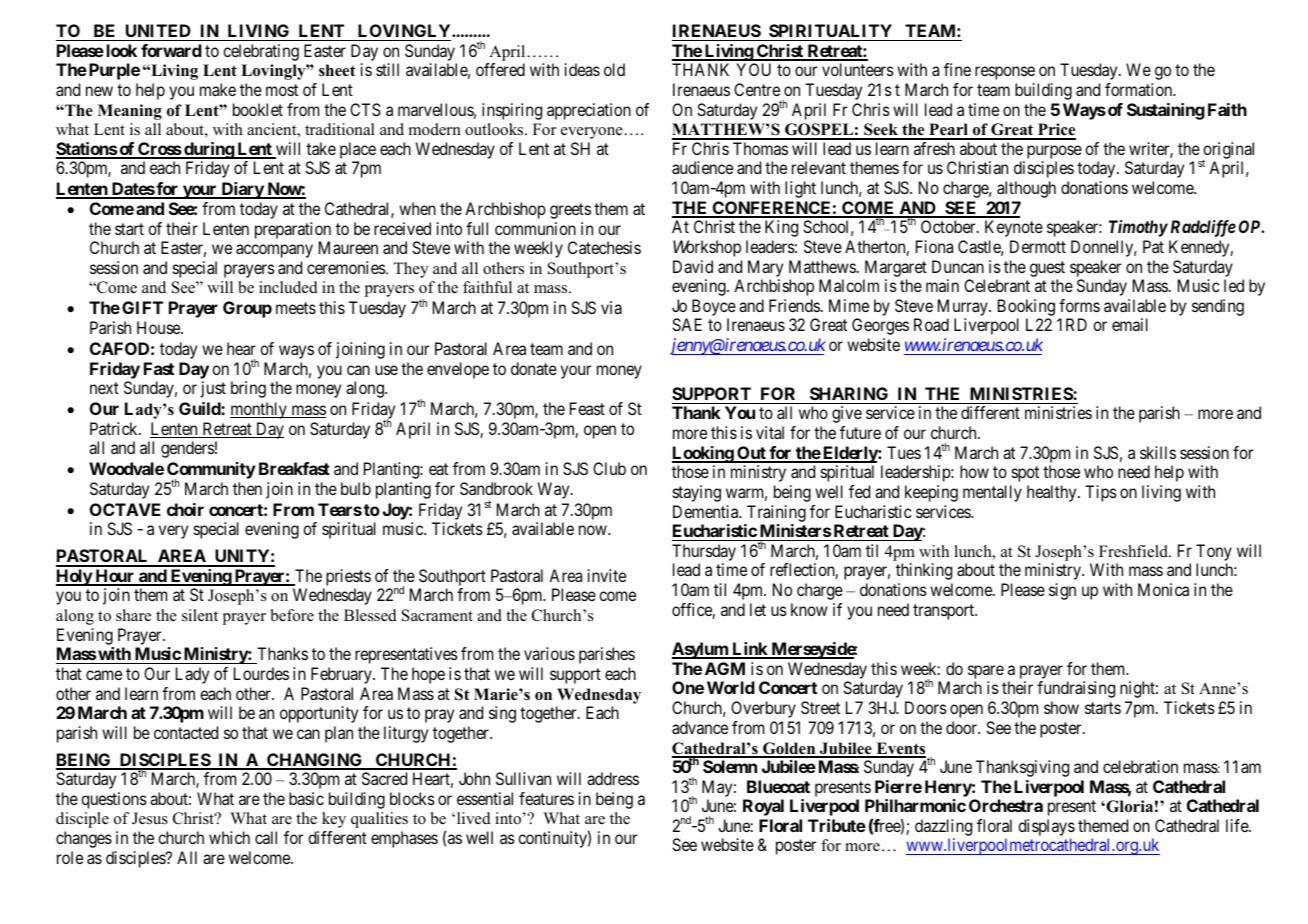 The width and height of the screenshot is (1308, 924). What do you see at coordinates (763, 807) in the screenshot?
I see `Royal` at bounding box center [763, 807].
